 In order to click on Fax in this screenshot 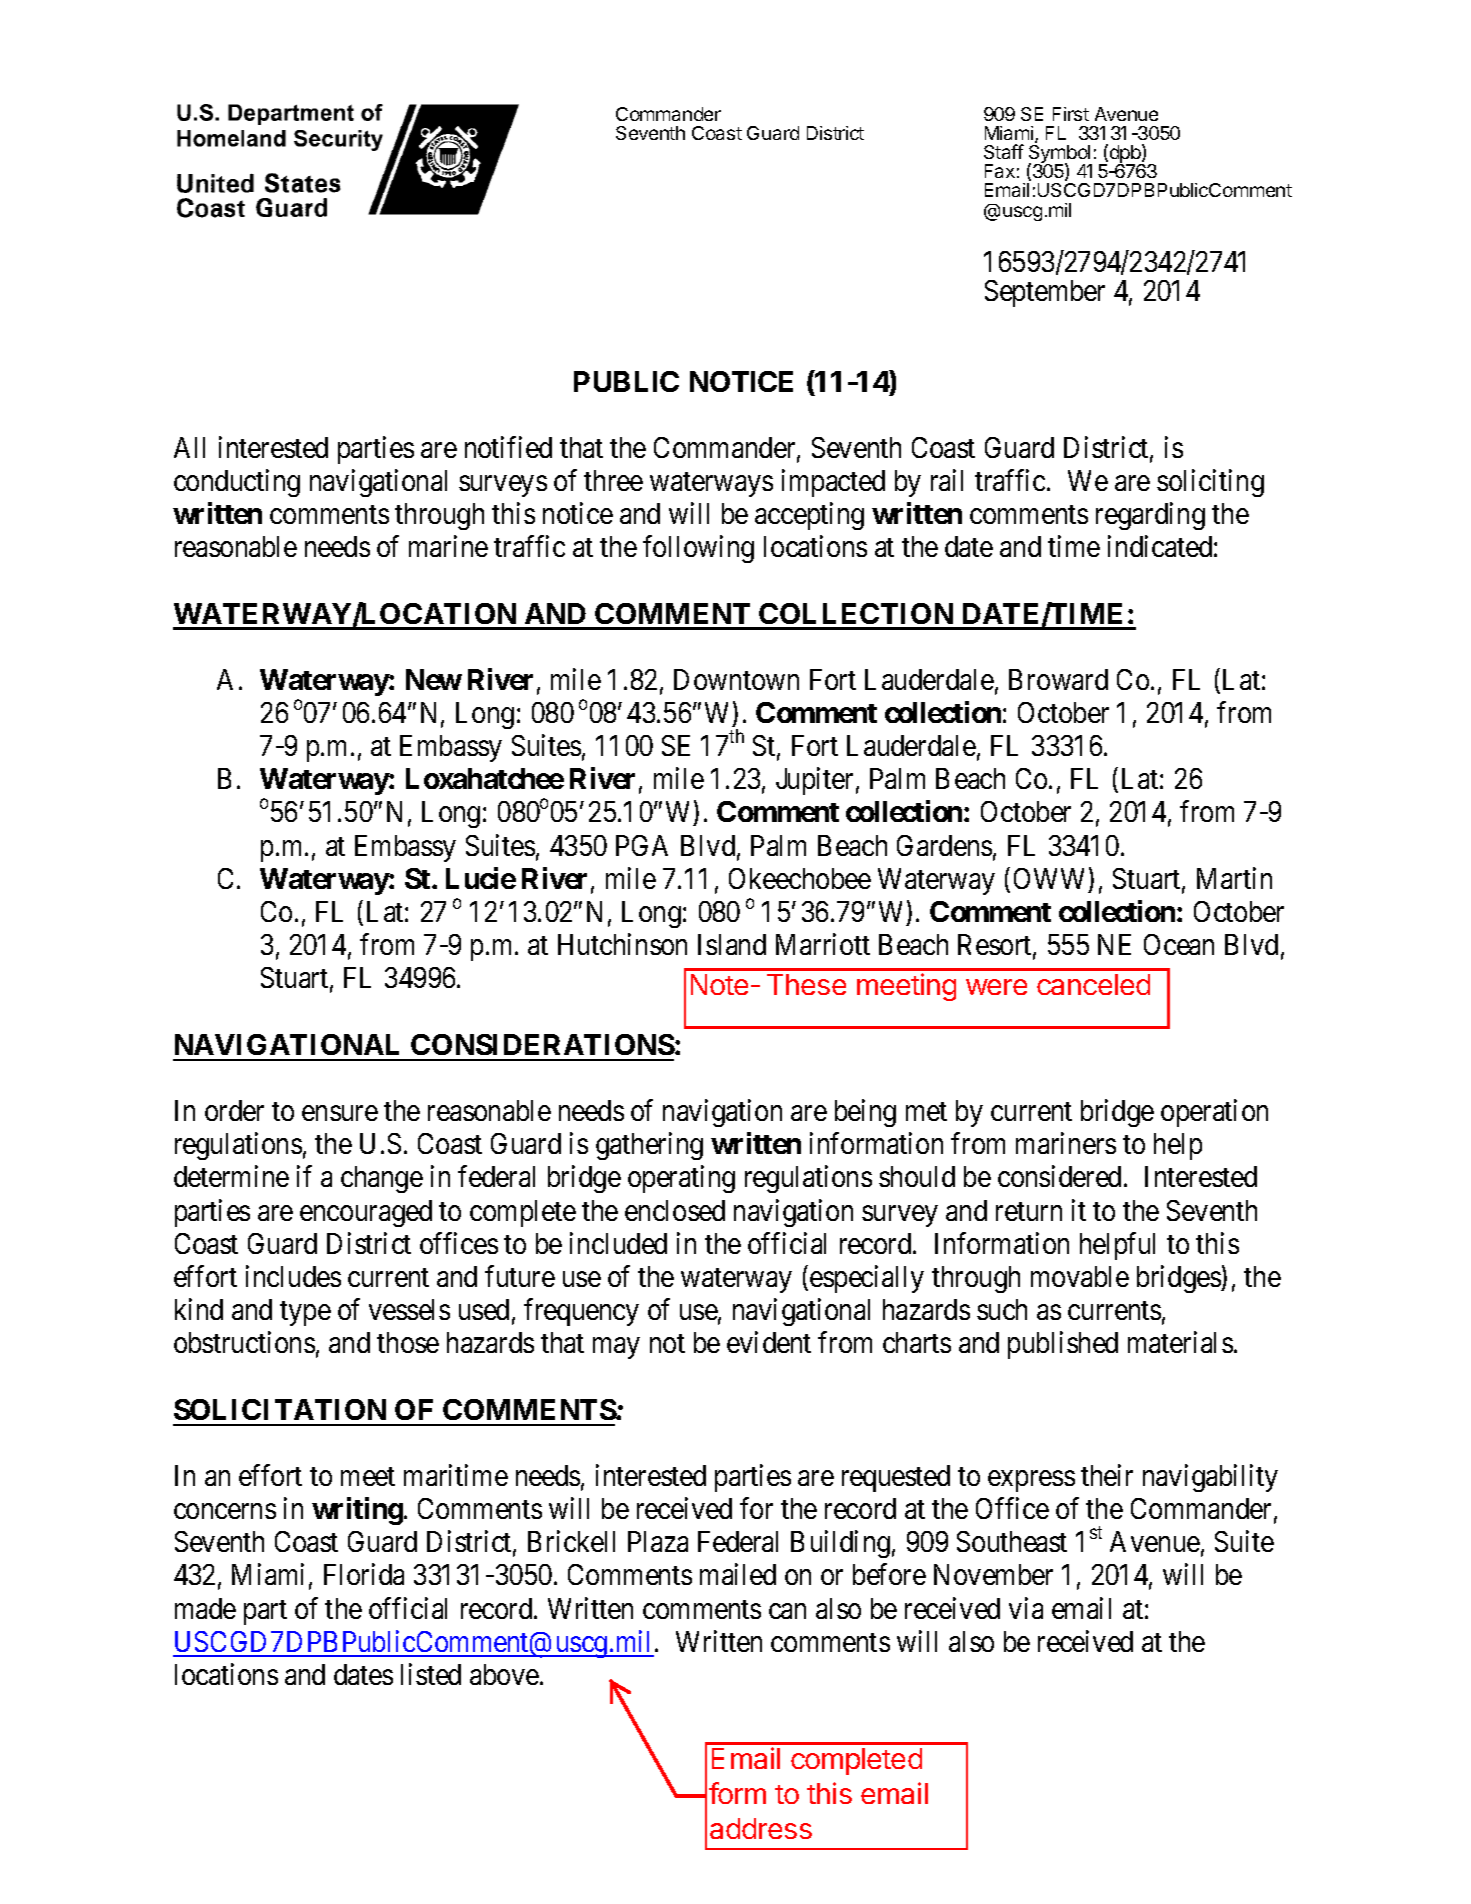, I will do `click(1000, 171)`.
